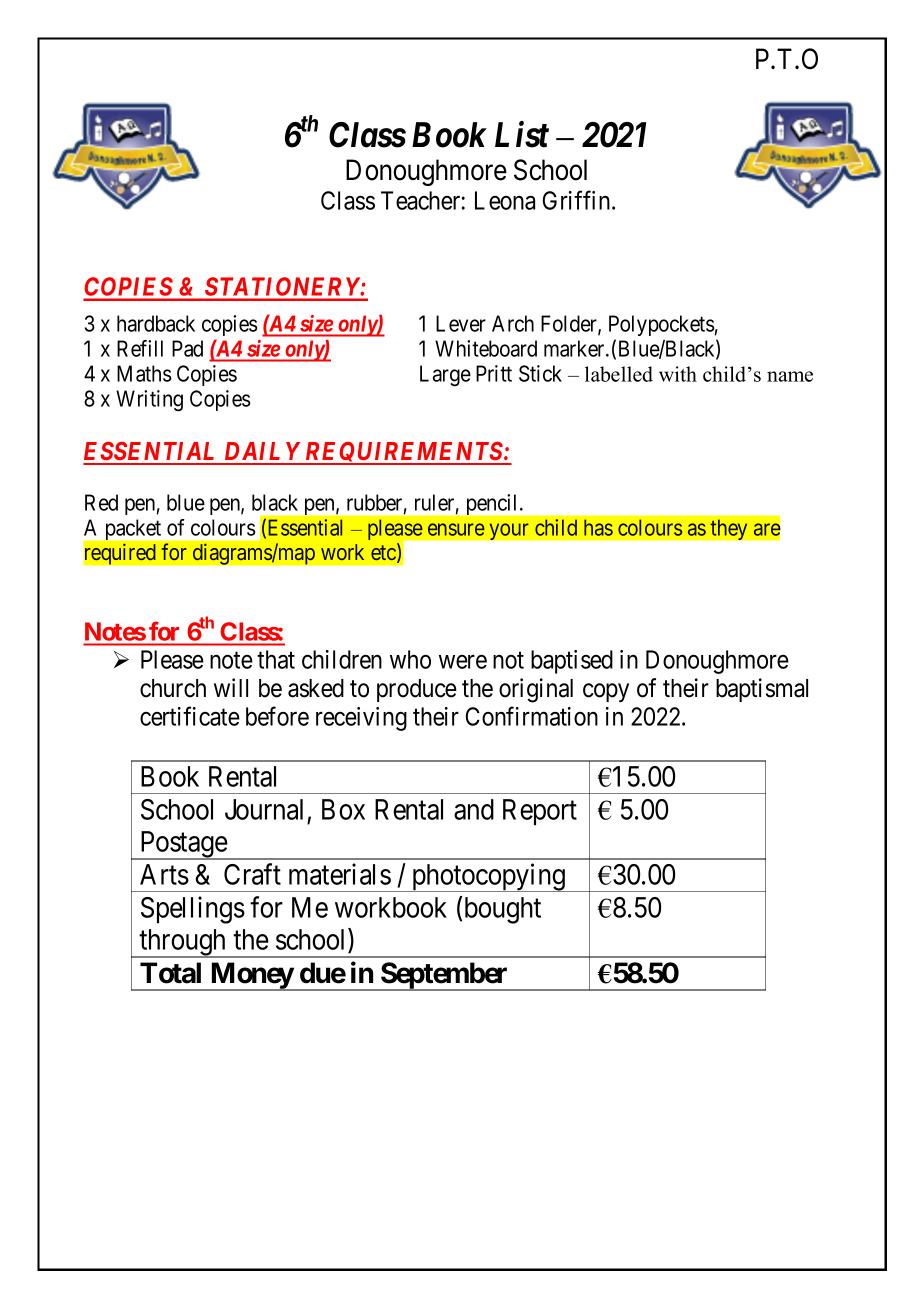 The height and width of the screenshot is (1308, 924). I want to click on packet, so click(133, 529).
